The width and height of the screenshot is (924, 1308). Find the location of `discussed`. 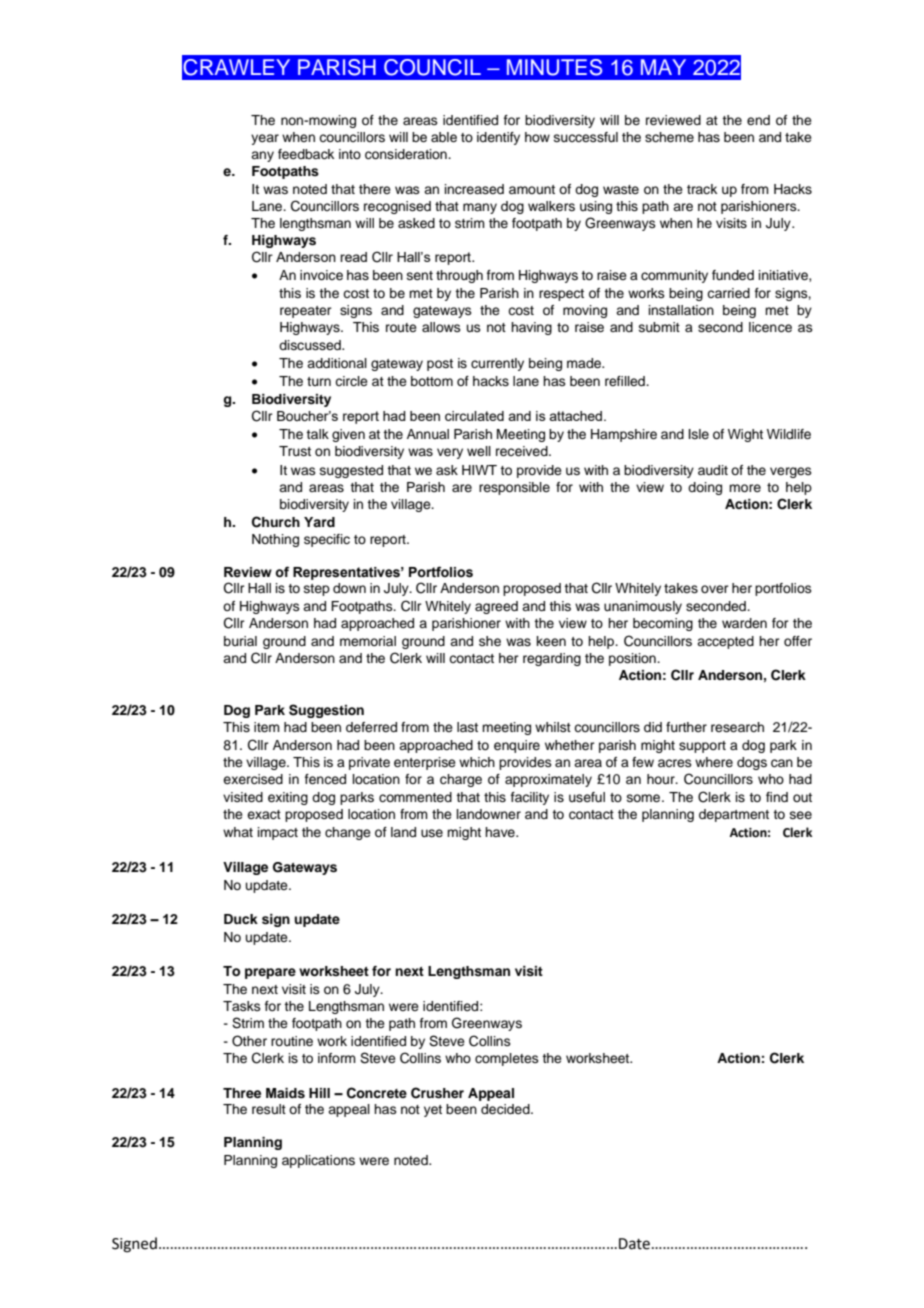

discussed is located at coordinates (311, 345).
